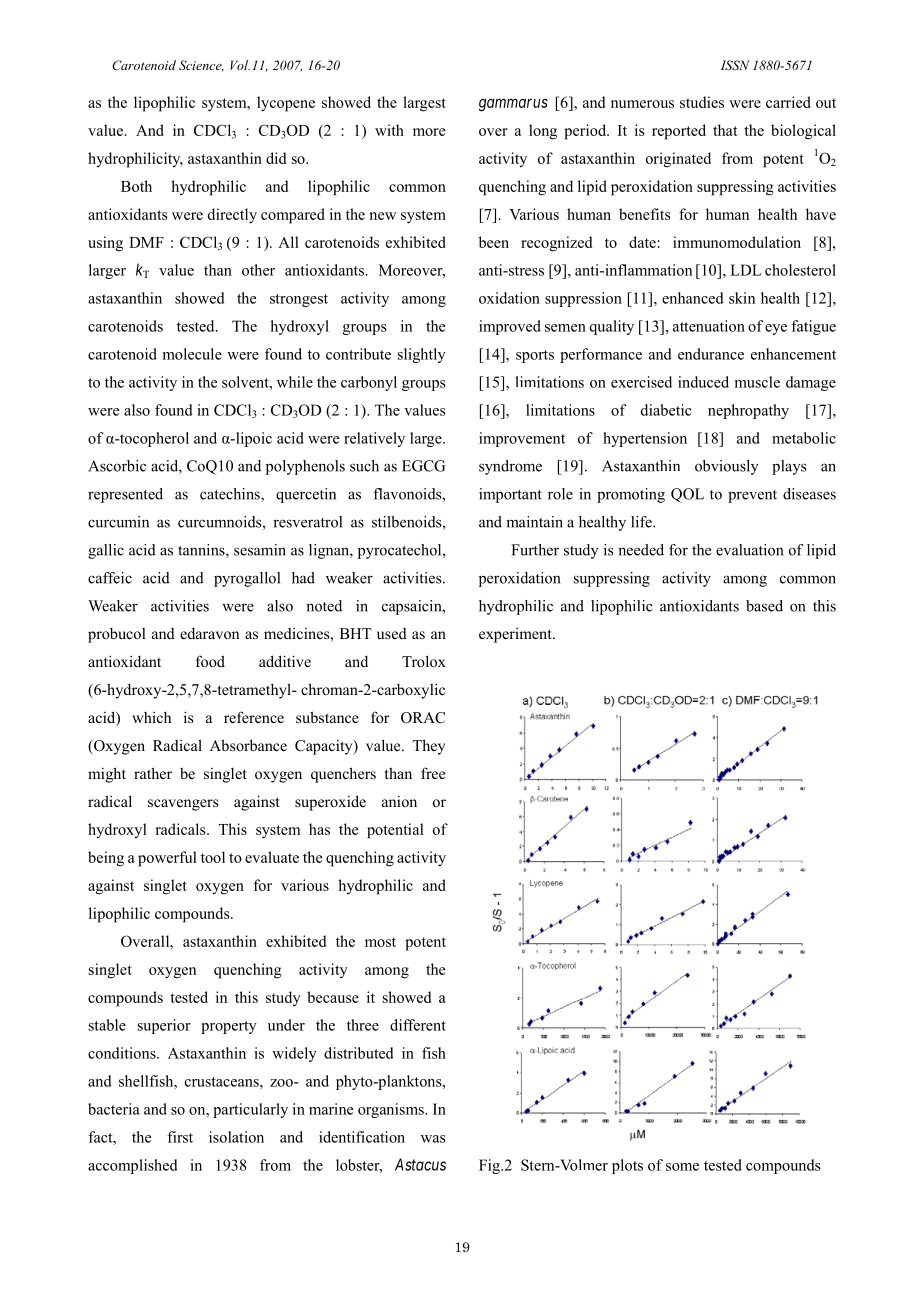  Describe the element at coordinates (764, 606) in the image. I see `based` at that location.
